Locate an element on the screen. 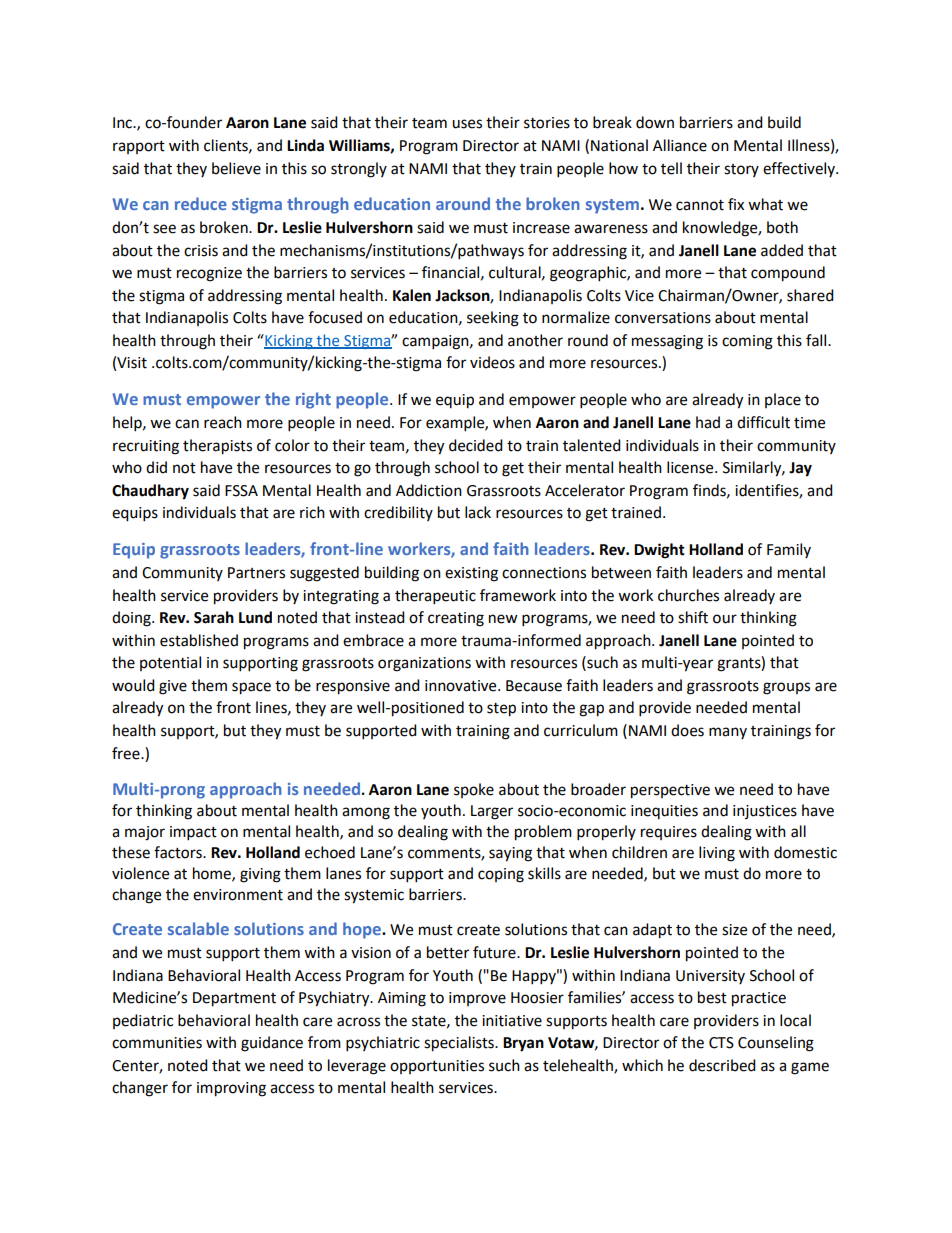  improving is located at coordinates (231, 1089).
